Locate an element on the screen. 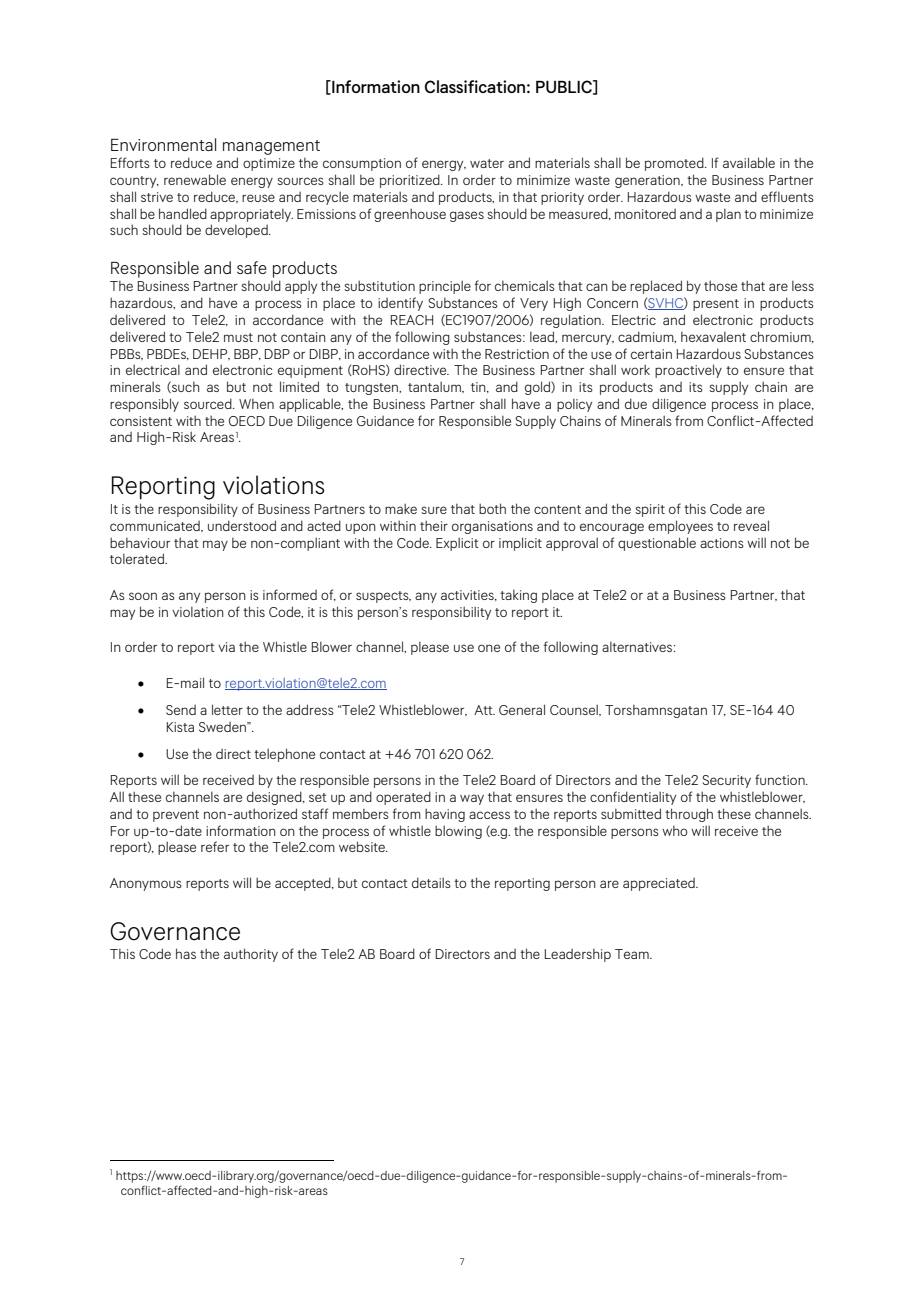 This screenshot has width=924, height=1308. Team is located at coordinates (633, 954).
